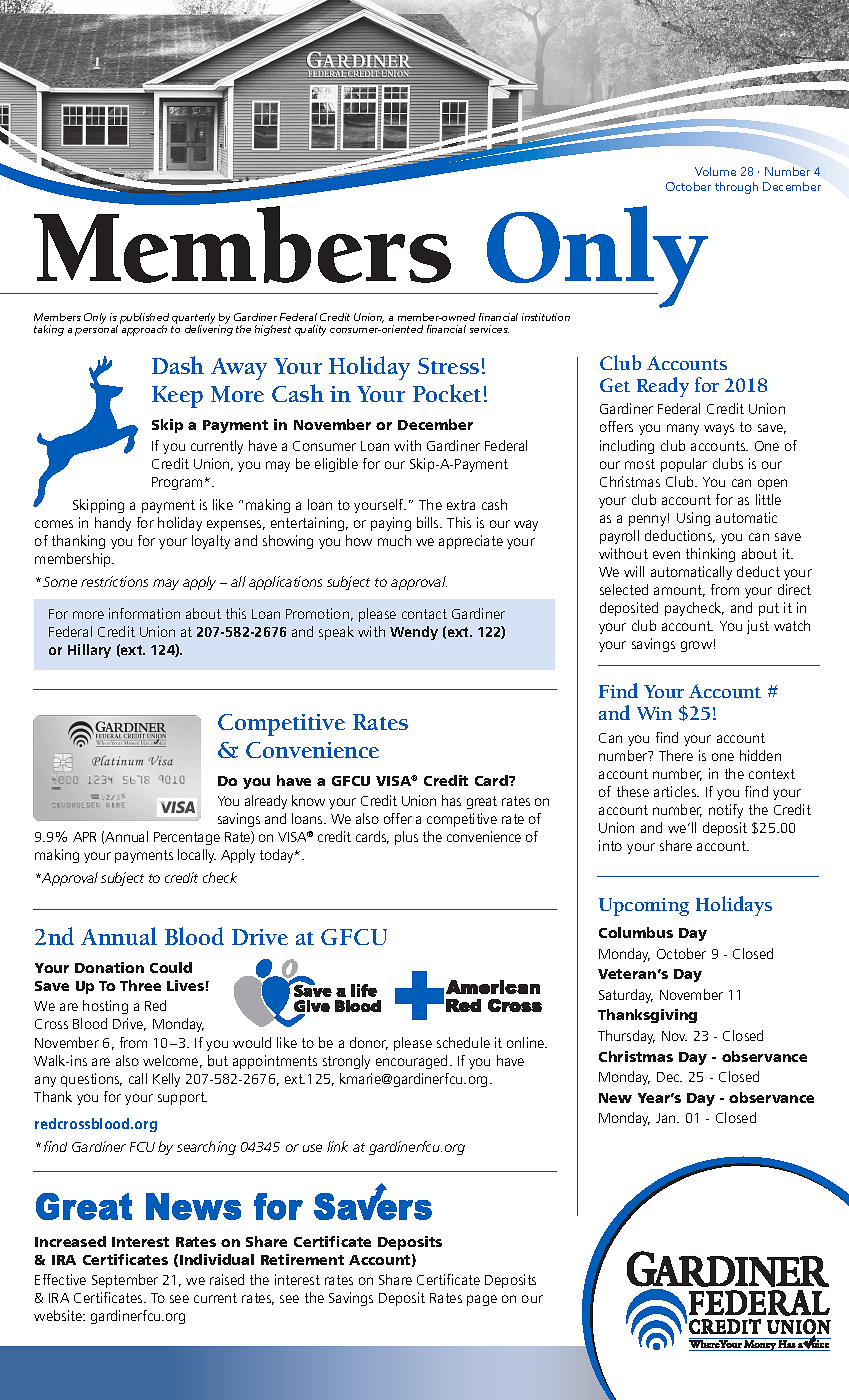 The image size is (849, 1400). What do you see at coordinates (710, 555) in the screenshot?
I see `thinking` at bounding box center [710, 555].
